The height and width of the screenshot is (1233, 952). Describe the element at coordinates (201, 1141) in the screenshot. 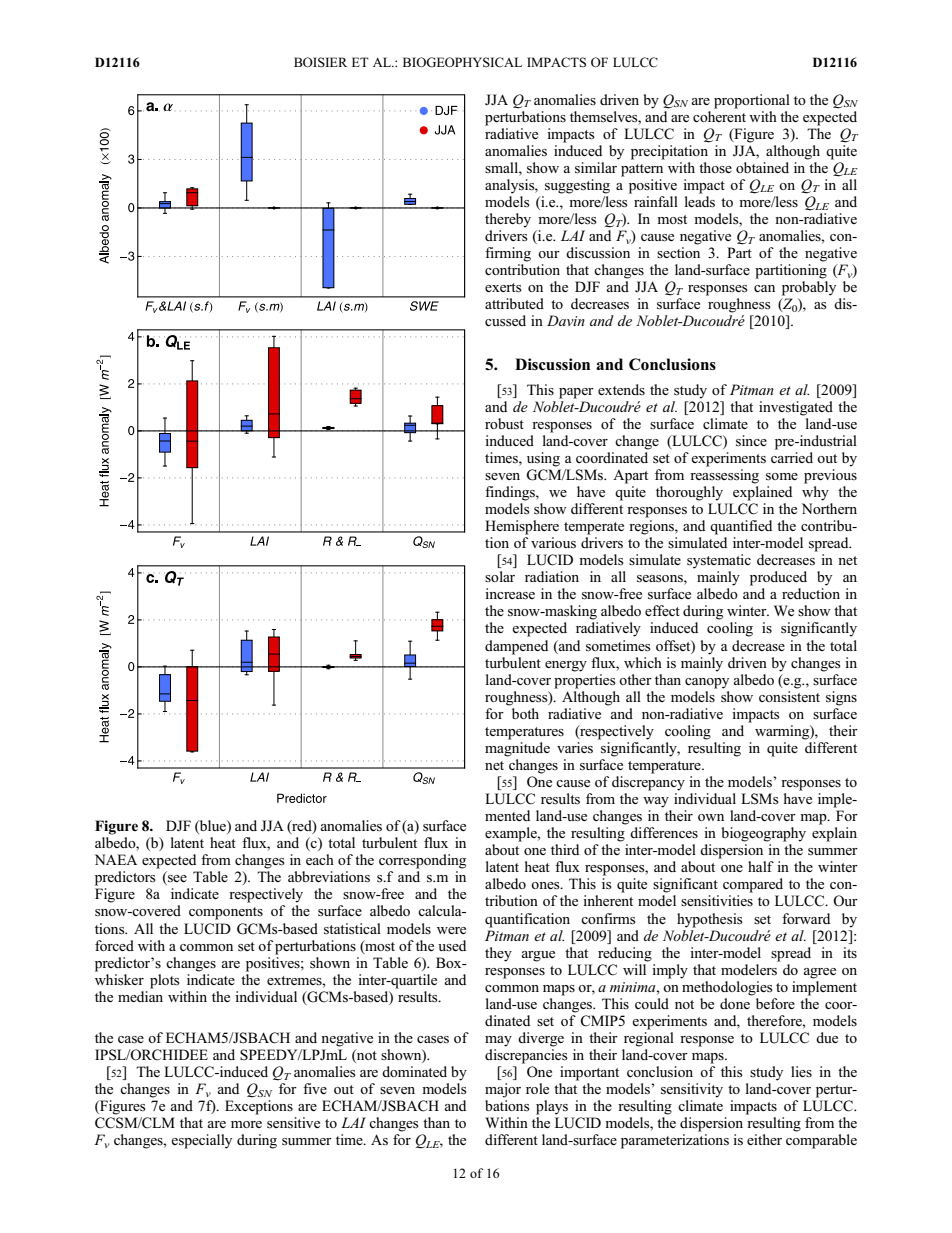

I see `especially` at that location.
